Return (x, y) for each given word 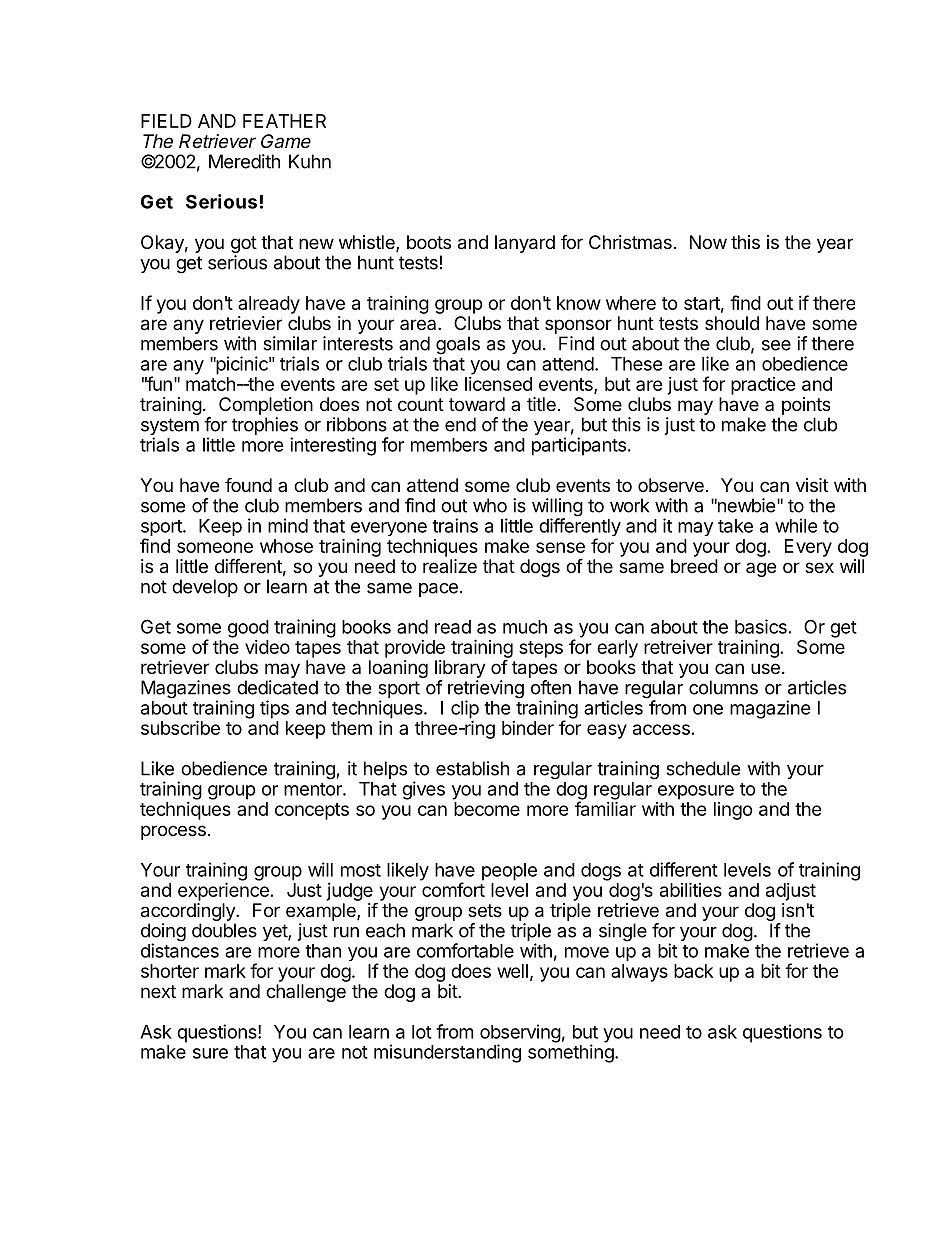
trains (455, 525)
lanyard (525, 244)
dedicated (277, 687)
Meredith (244, 161)
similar (290, 343)
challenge (306, 993)
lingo (733, 811)
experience (223, 891)
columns (723, 687)
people (509, 872)
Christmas (630, 242)
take (735, 526)
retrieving (486, 690)
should (732, 323)
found (248, 484)
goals (458, 345)
